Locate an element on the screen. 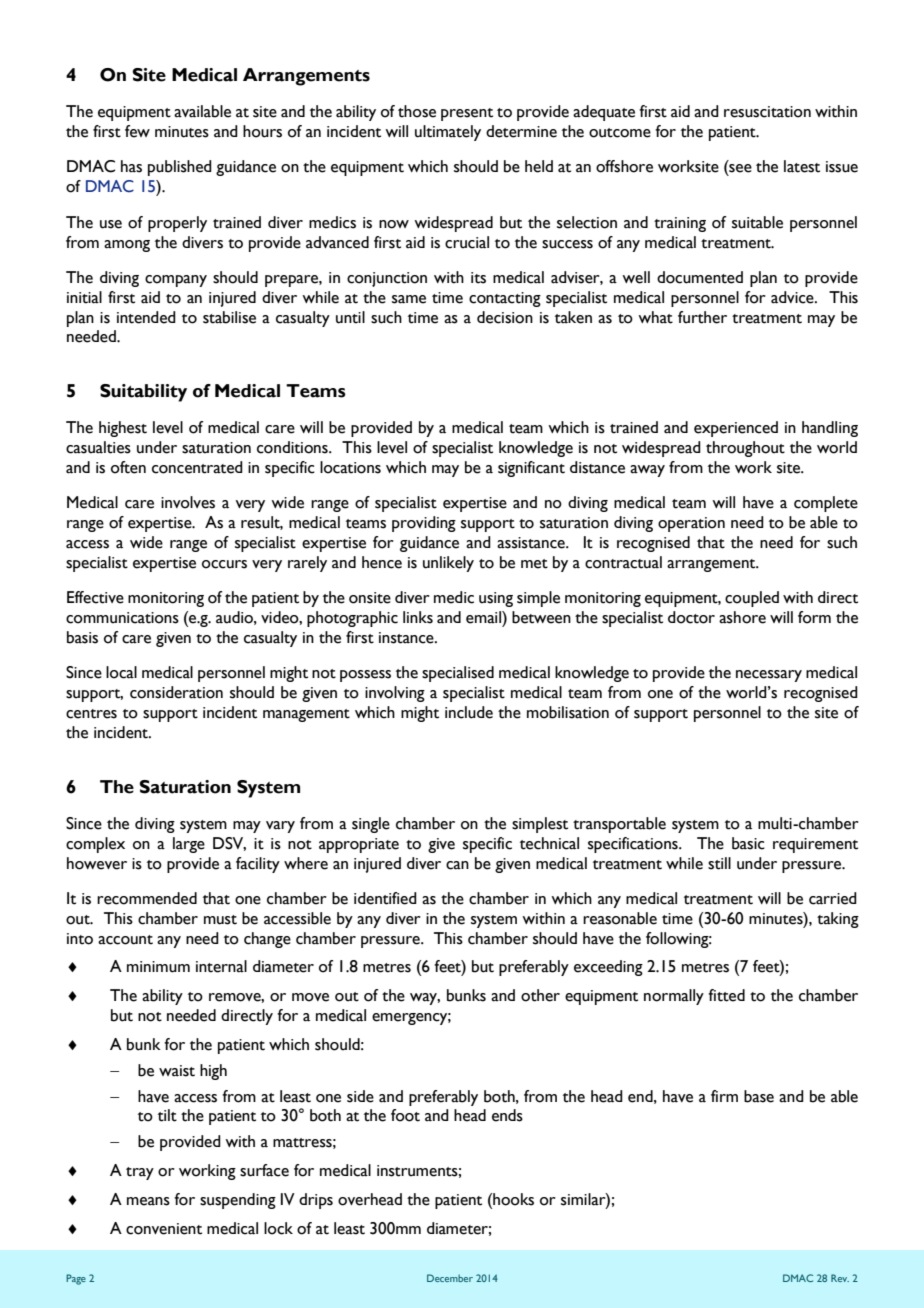  Rev is located at coordinates (840, 1278).
